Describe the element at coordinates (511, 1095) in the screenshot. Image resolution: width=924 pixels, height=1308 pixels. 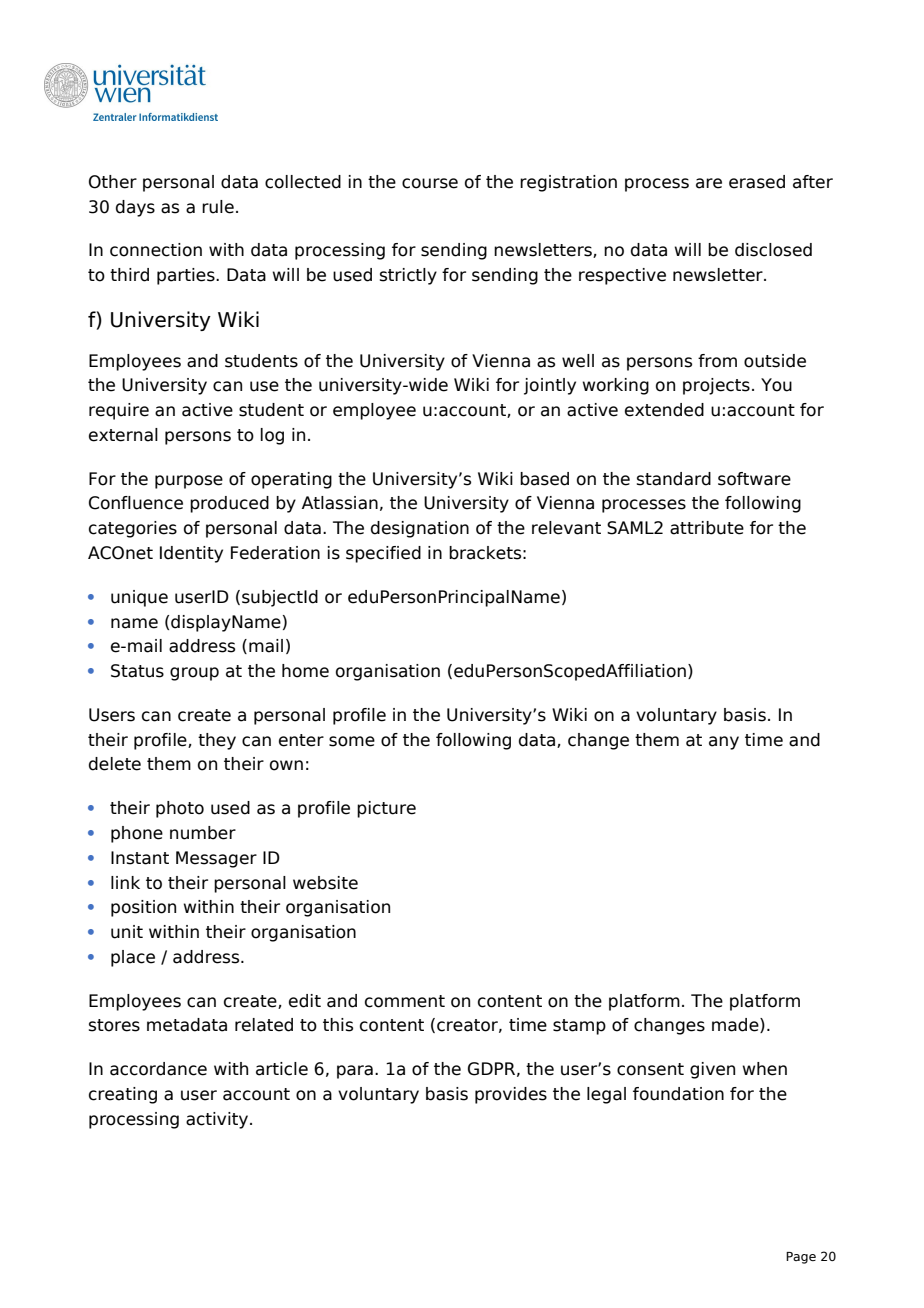
I see `provides` at that location.
